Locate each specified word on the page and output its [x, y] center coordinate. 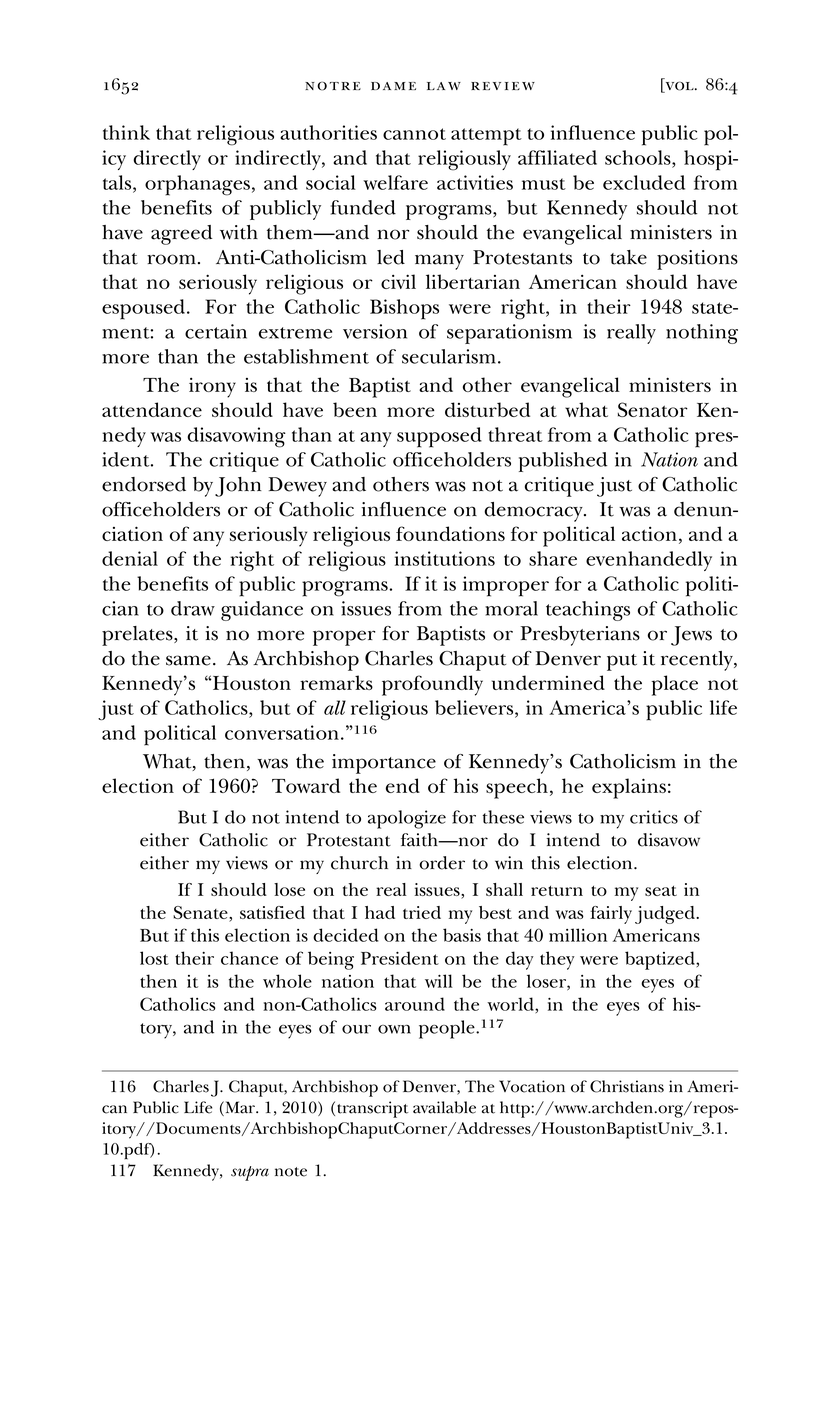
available [444, 1107]
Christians [627, 1086]
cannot [414, 134]
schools [639, 157]
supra [250, 1173]
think [126, 132]
